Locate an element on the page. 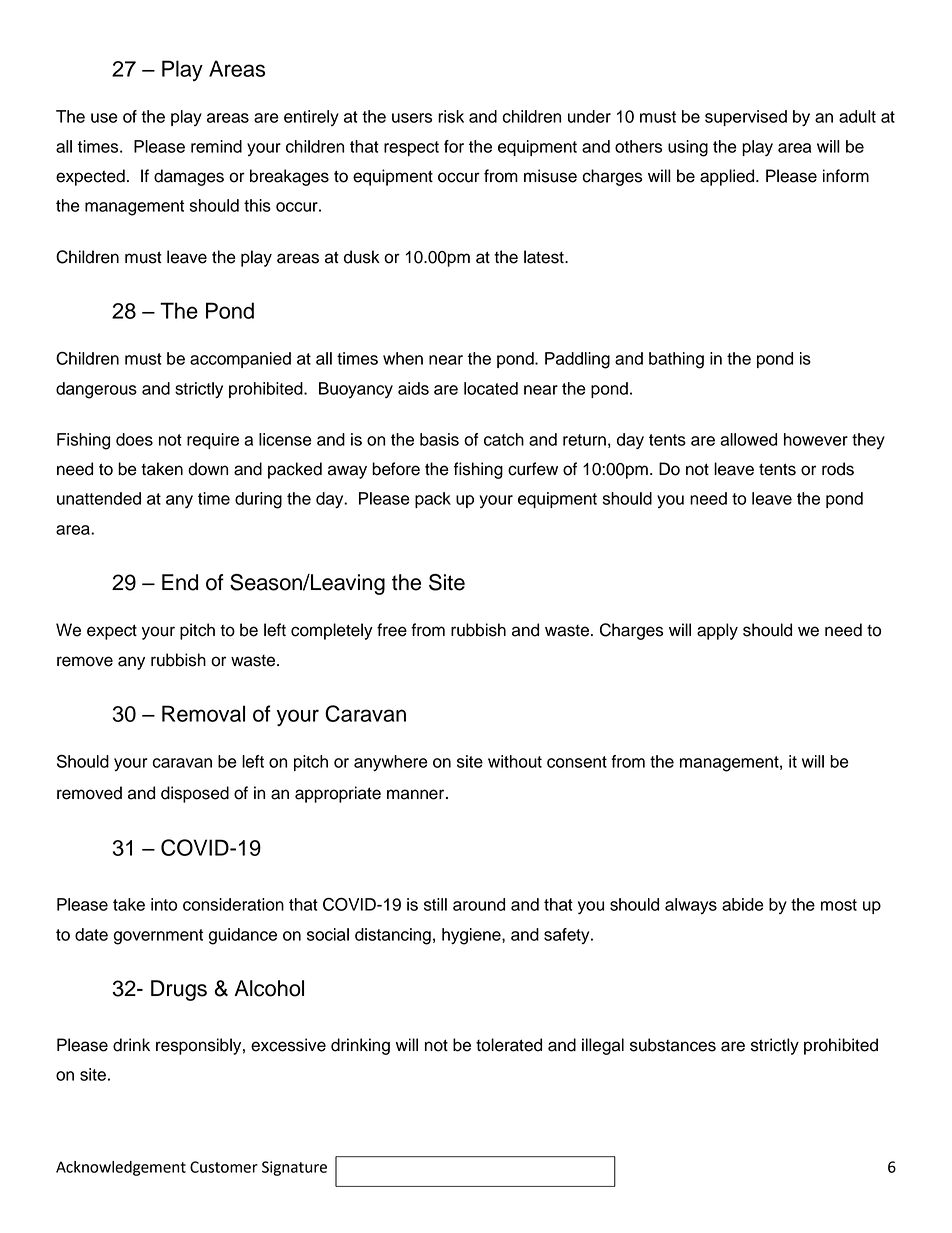 Image resolution: width=952 pixels, height=1233 pixels. remind is located at coordinates (216, 146).
